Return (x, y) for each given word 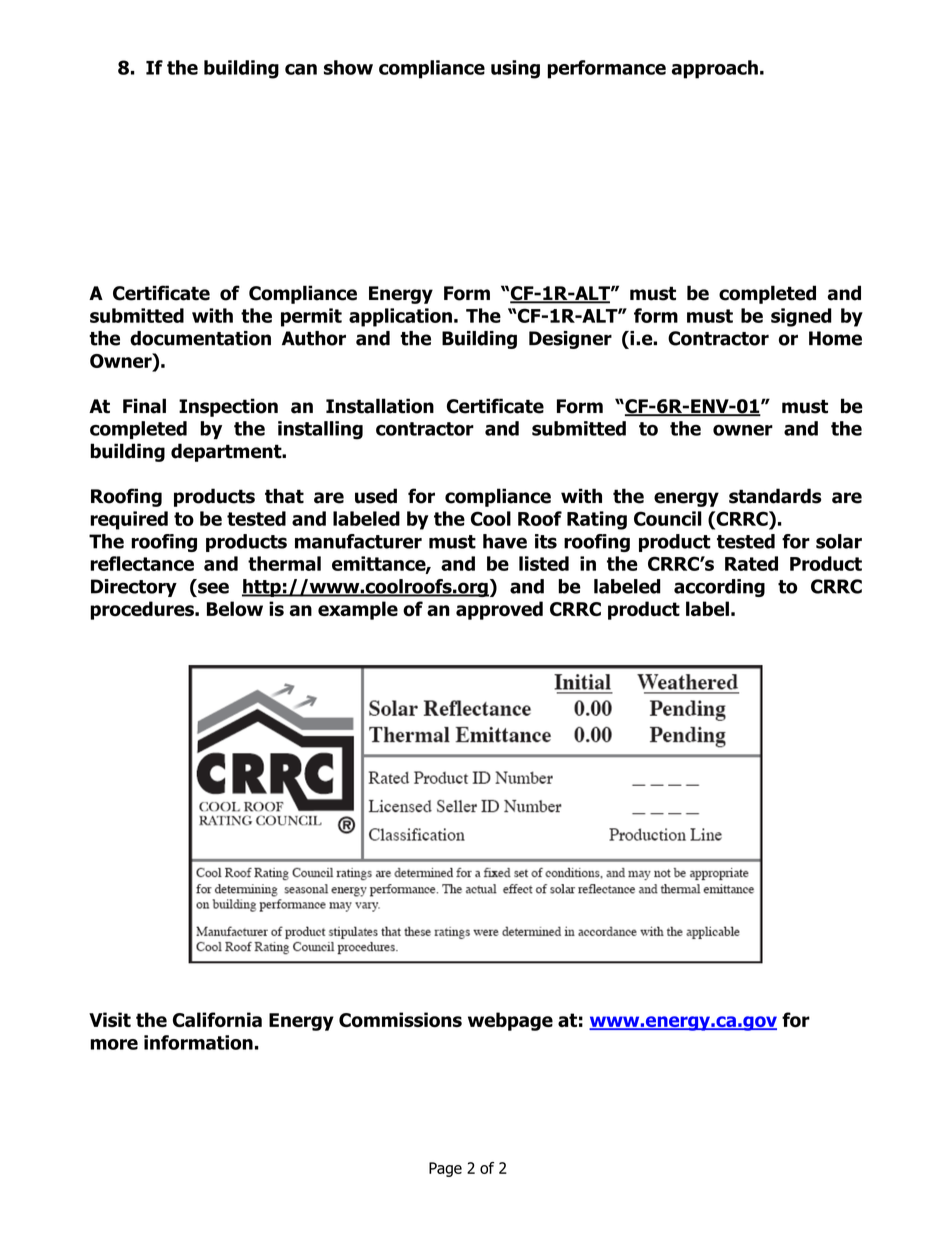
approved (499, 610)
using (515, 69)
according (719, 588)
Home (835, 338)
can (301, 69)
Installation (380, 406)
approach (714, 69)
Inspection (228, 407)
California (217, 1020)
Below (235, 609)
